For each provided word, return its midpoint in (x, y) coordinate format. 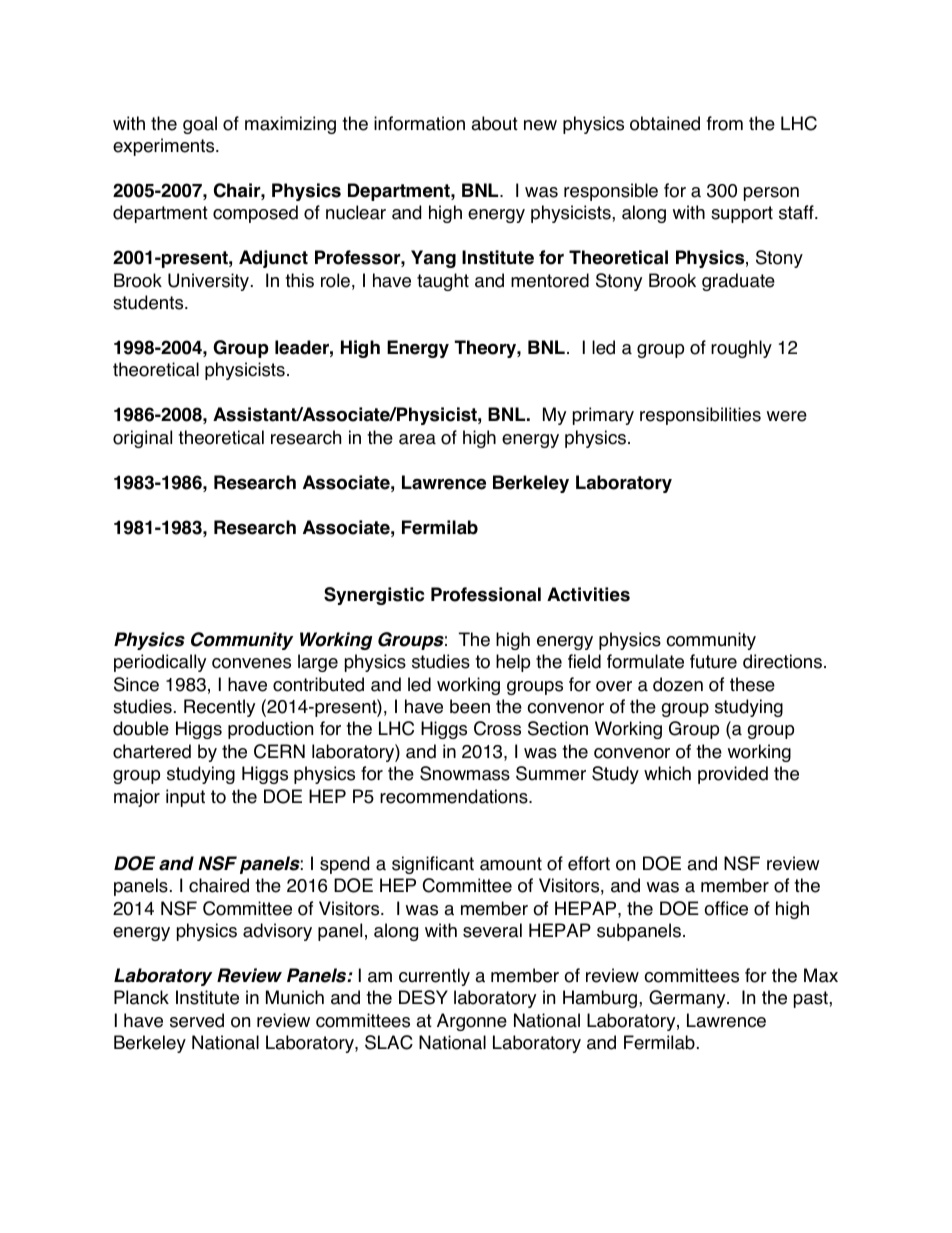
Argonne (472, 1022)
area (417, 439)
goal (200, 125)
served (197, 1020)
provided (733, 775)
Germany (688, 999)
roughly (741, 349)
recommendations (455, 796)
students (149, 302)
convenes (251, 663)
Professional (486, 594)
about (494, 123)
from (725, 123)
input (185, 798)
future (713, 661)
